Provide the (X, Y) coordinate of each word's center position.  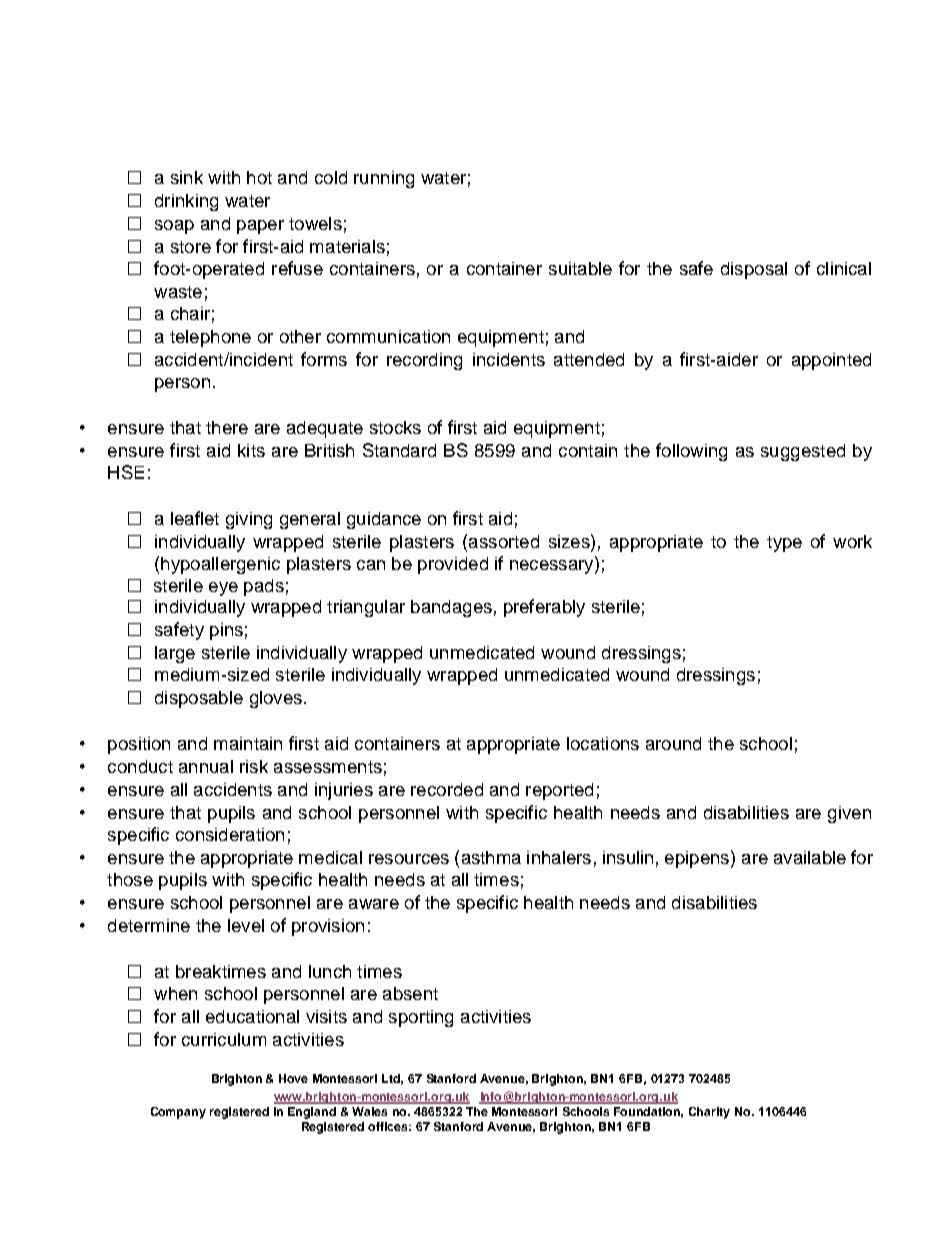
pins (226, 631)
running (384, 179)
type (784, 544)
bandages (451, 608)
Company (178, 1113)
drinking (186, 202)
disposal (754, 270)
